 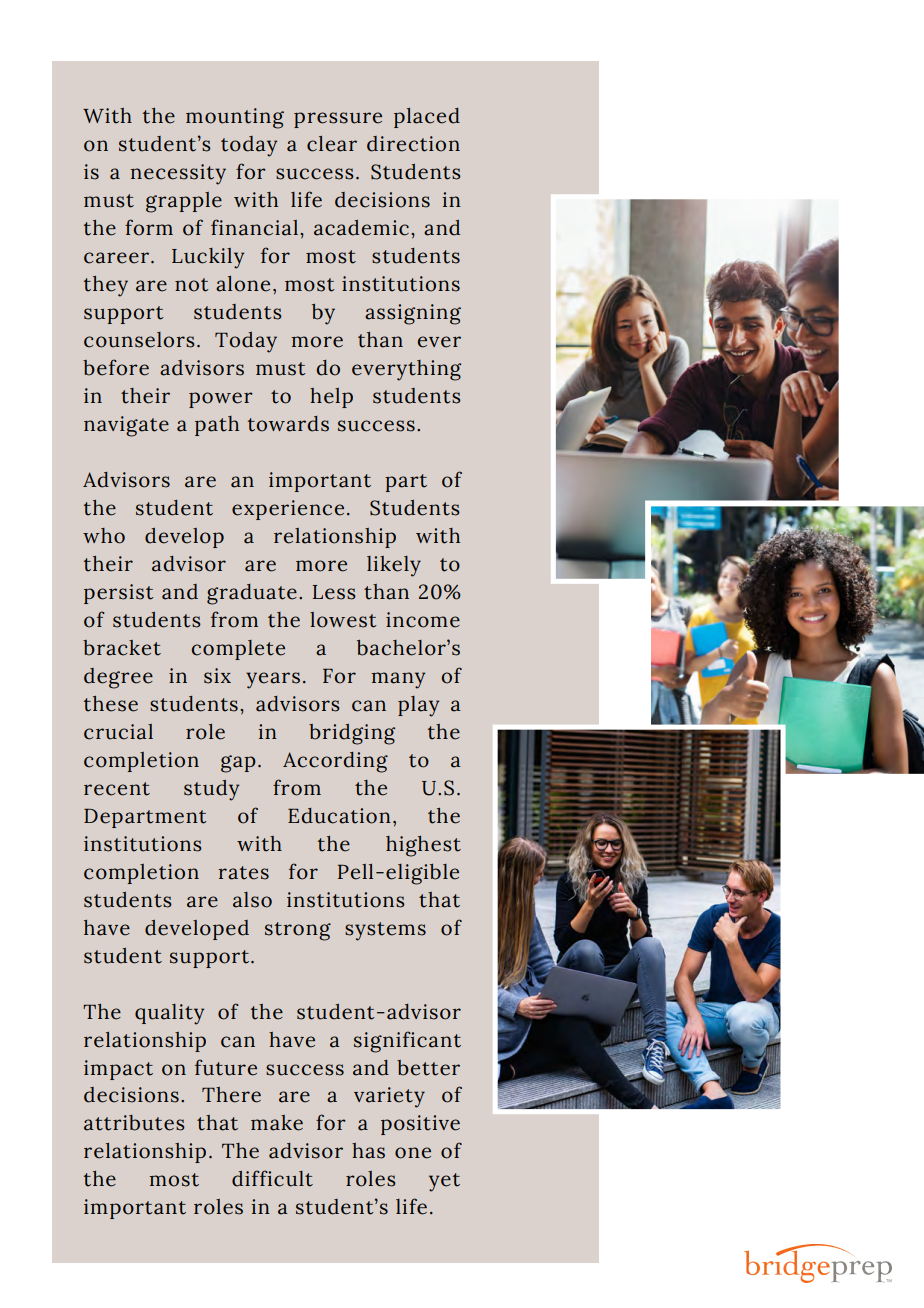 I want to click on attributes, so click(x=134, y=1123).
